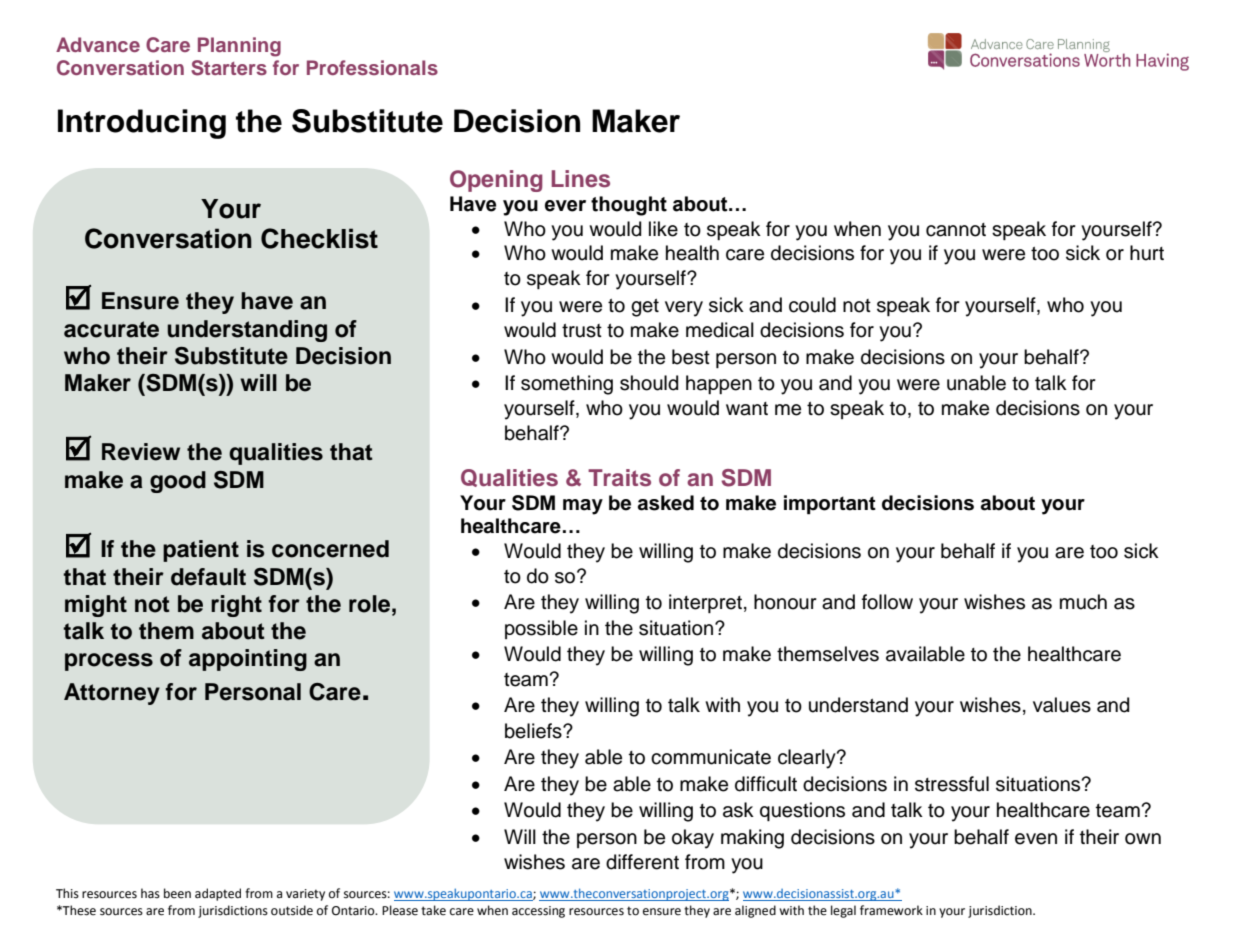  What do you see at coordinates (619, 478) in the document?
I see `Traits` at bounding box center [619, 478].
